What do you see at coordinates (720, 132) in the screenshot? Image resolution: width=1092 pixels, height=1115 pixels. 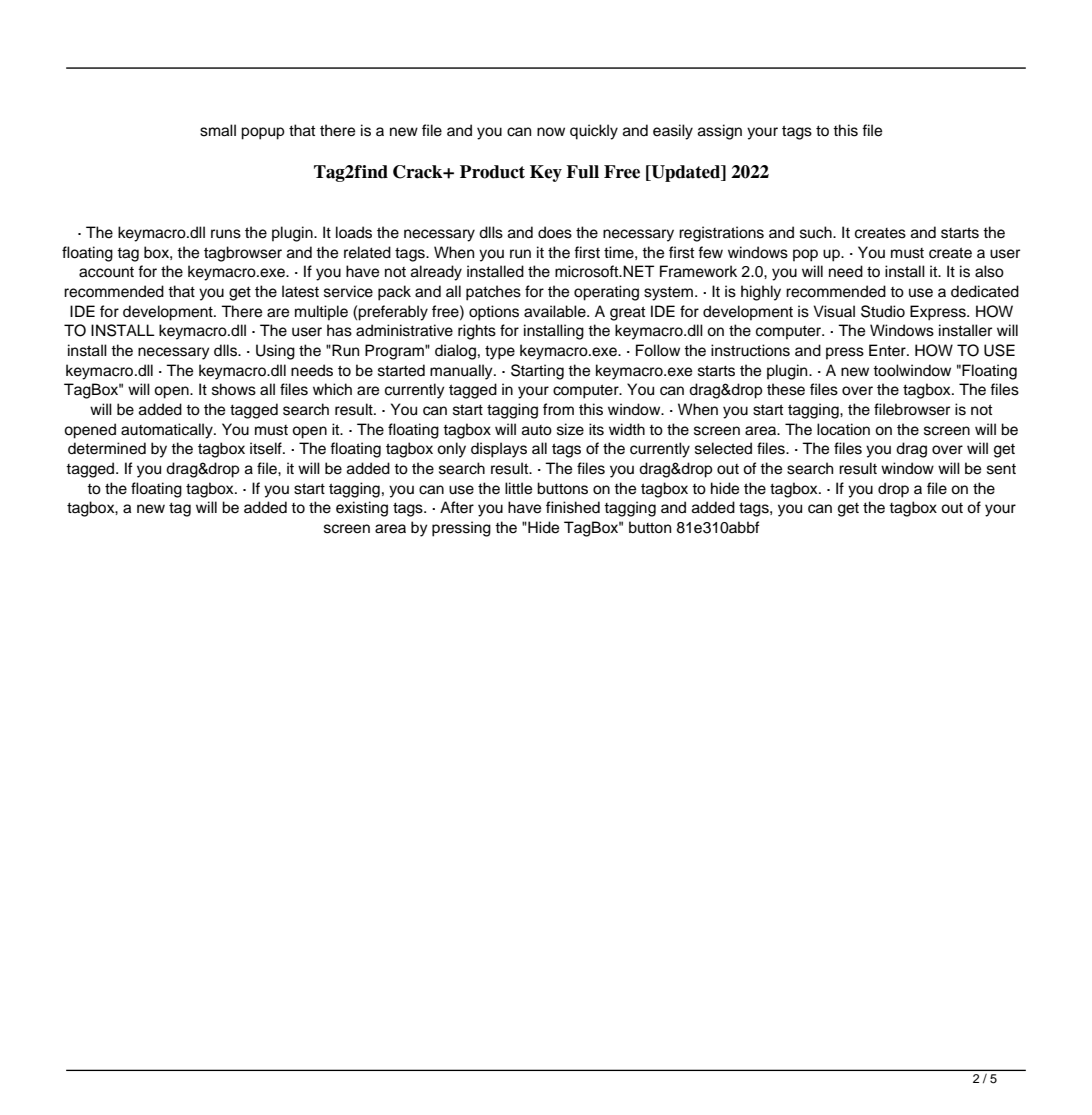 I see `assign` at bounding box center [720, 132].
